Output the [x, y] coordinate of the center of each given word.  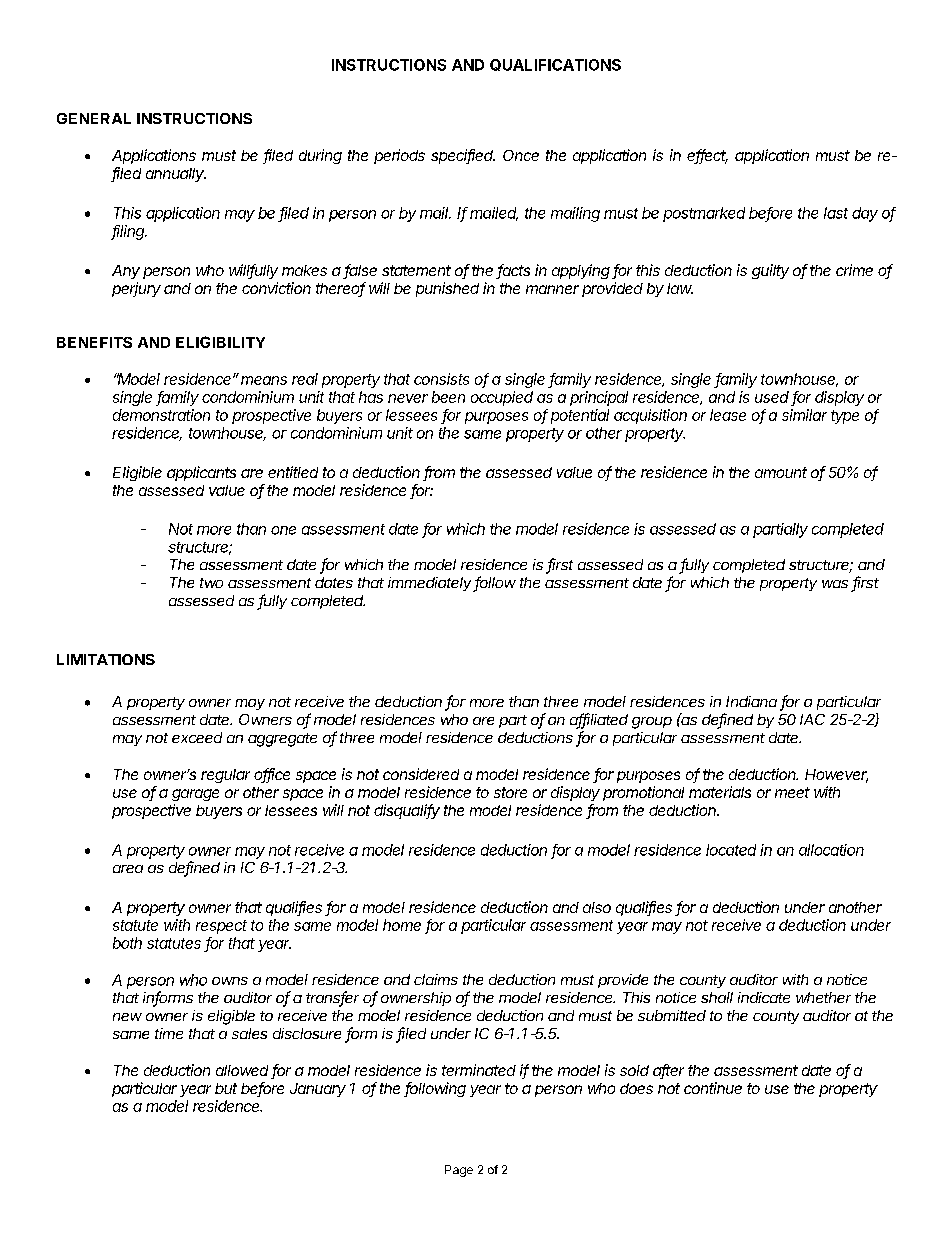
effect [707, 156]
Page [459, 1171]
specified [463, 156]
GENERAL [94, 118]
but [226, 1088]
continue [713, 1088]
